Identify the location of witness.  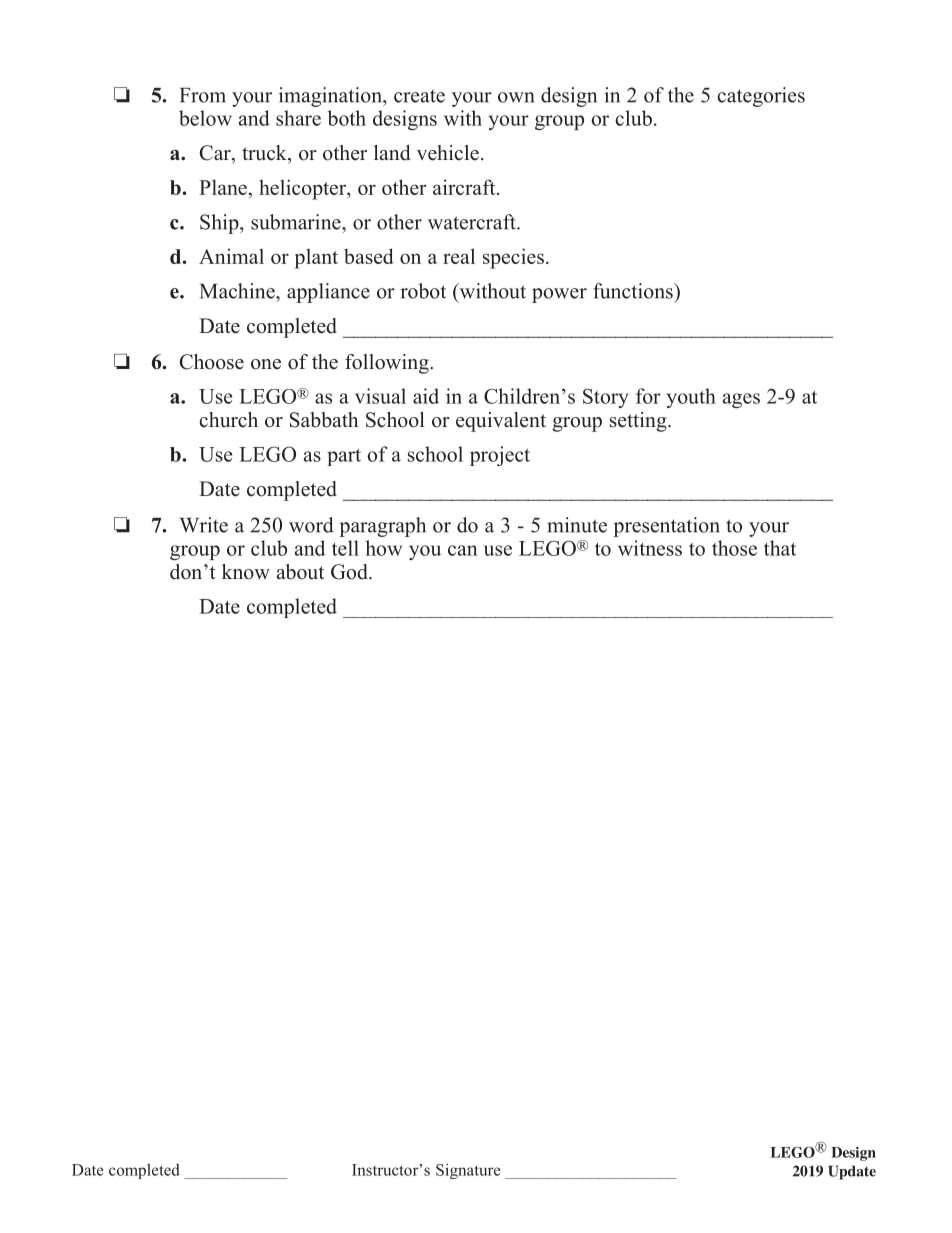
(650, 548).
